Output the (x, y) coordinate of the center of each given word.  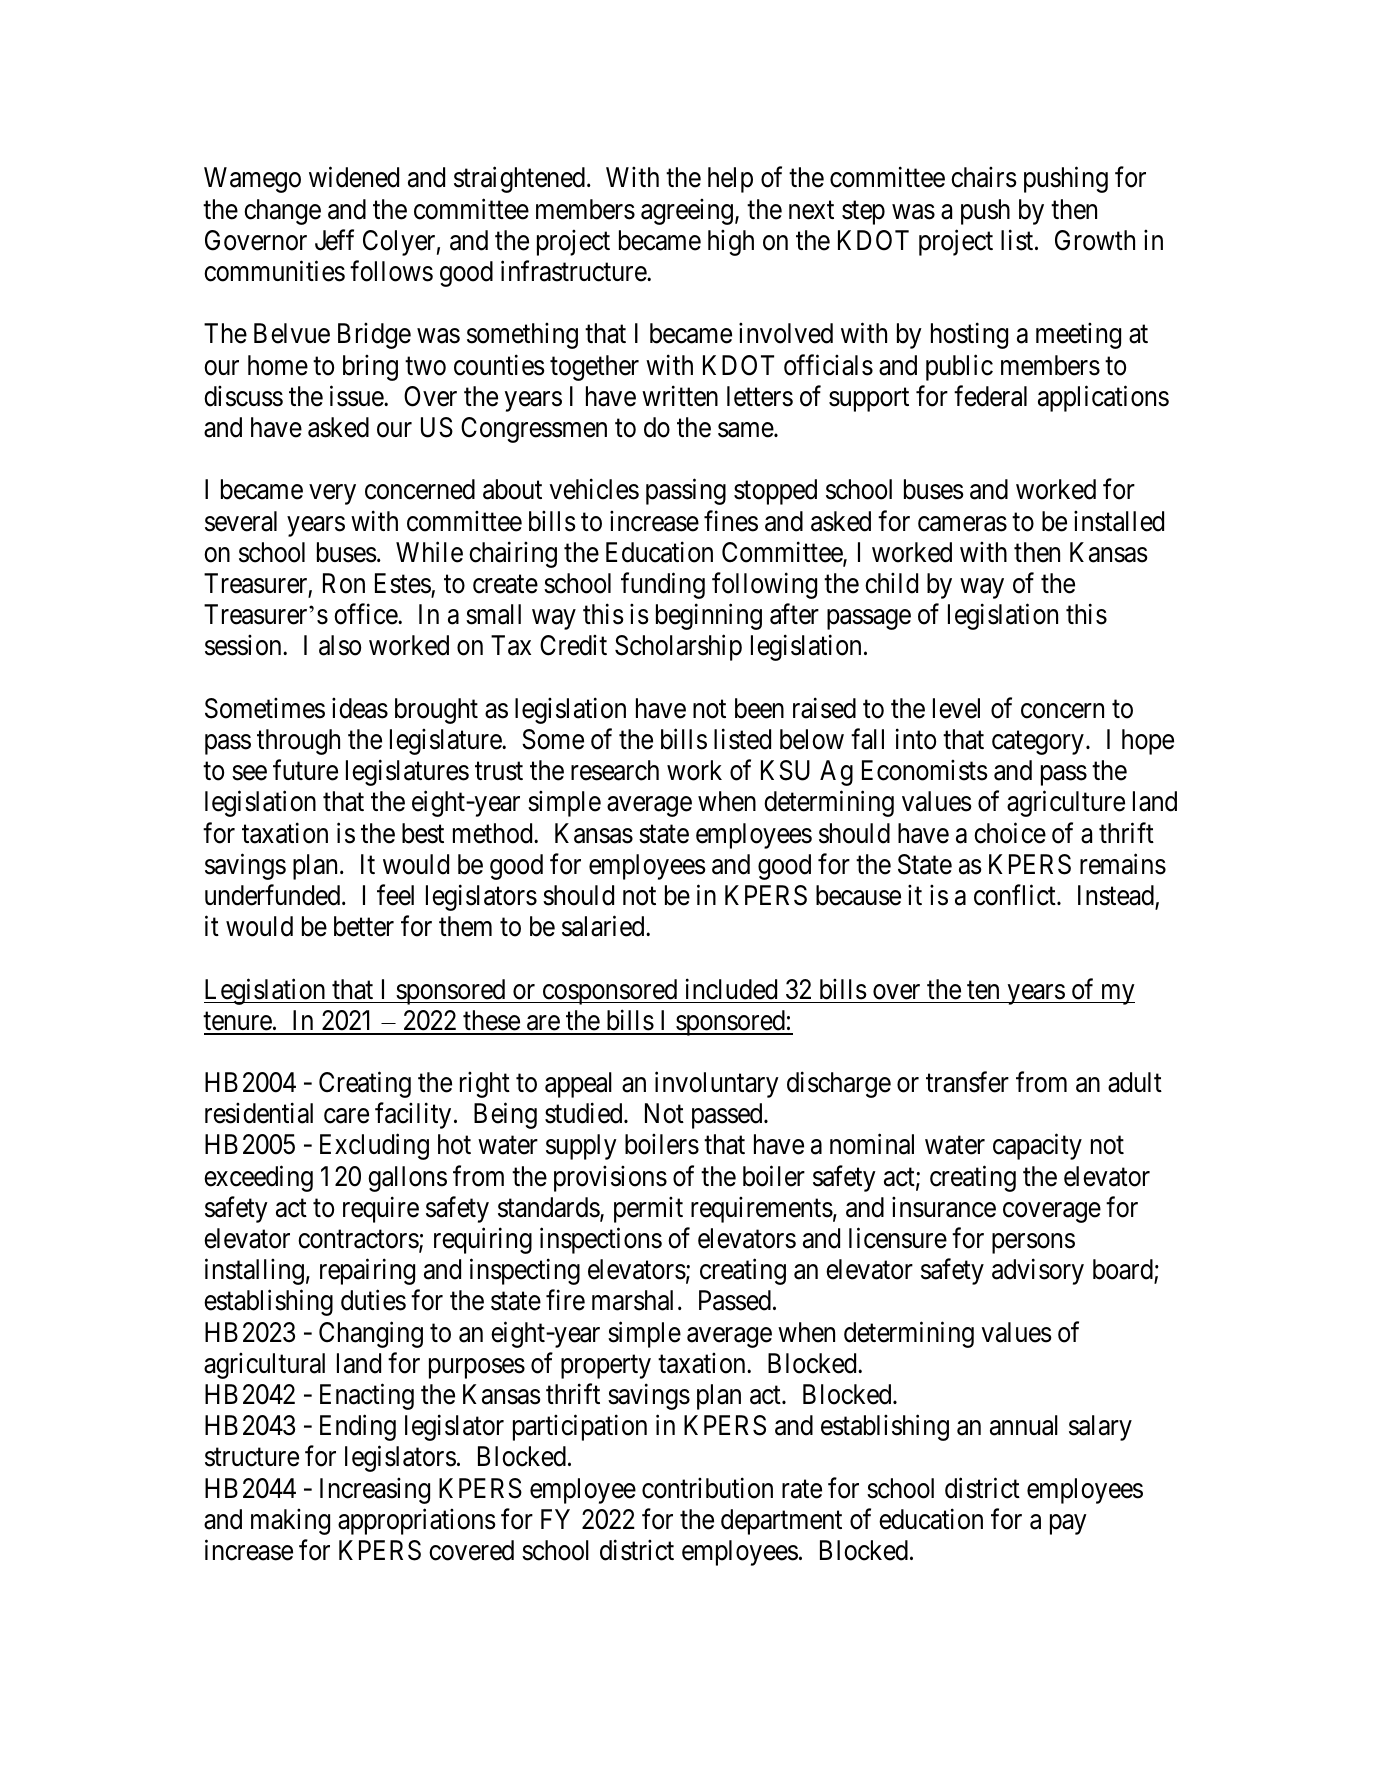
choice (1010, 833)
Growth (1095, 240)
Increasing (375, 1490)
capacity (1037, 1147)
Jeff (334, 240)
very (333, 495)
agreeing (687, 211)
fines (731, 521)
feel (395, 895)
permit (648, 1209)
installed (1119, 521)
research (615, 770)
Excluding (374, 1147)
